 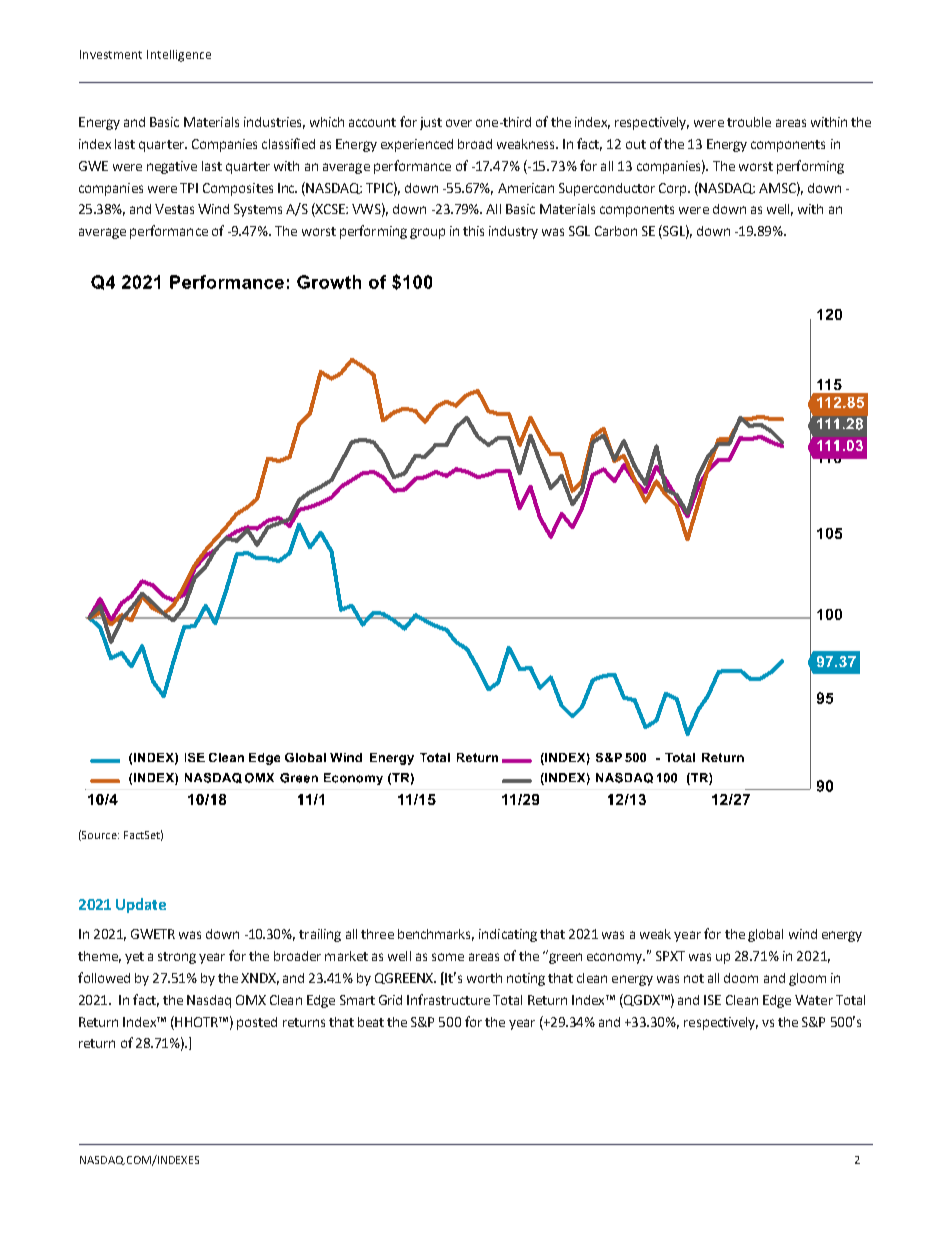 What do you see at coordinates (427, 233) in the page?
I see `group` at bounding box center [427, 233].
